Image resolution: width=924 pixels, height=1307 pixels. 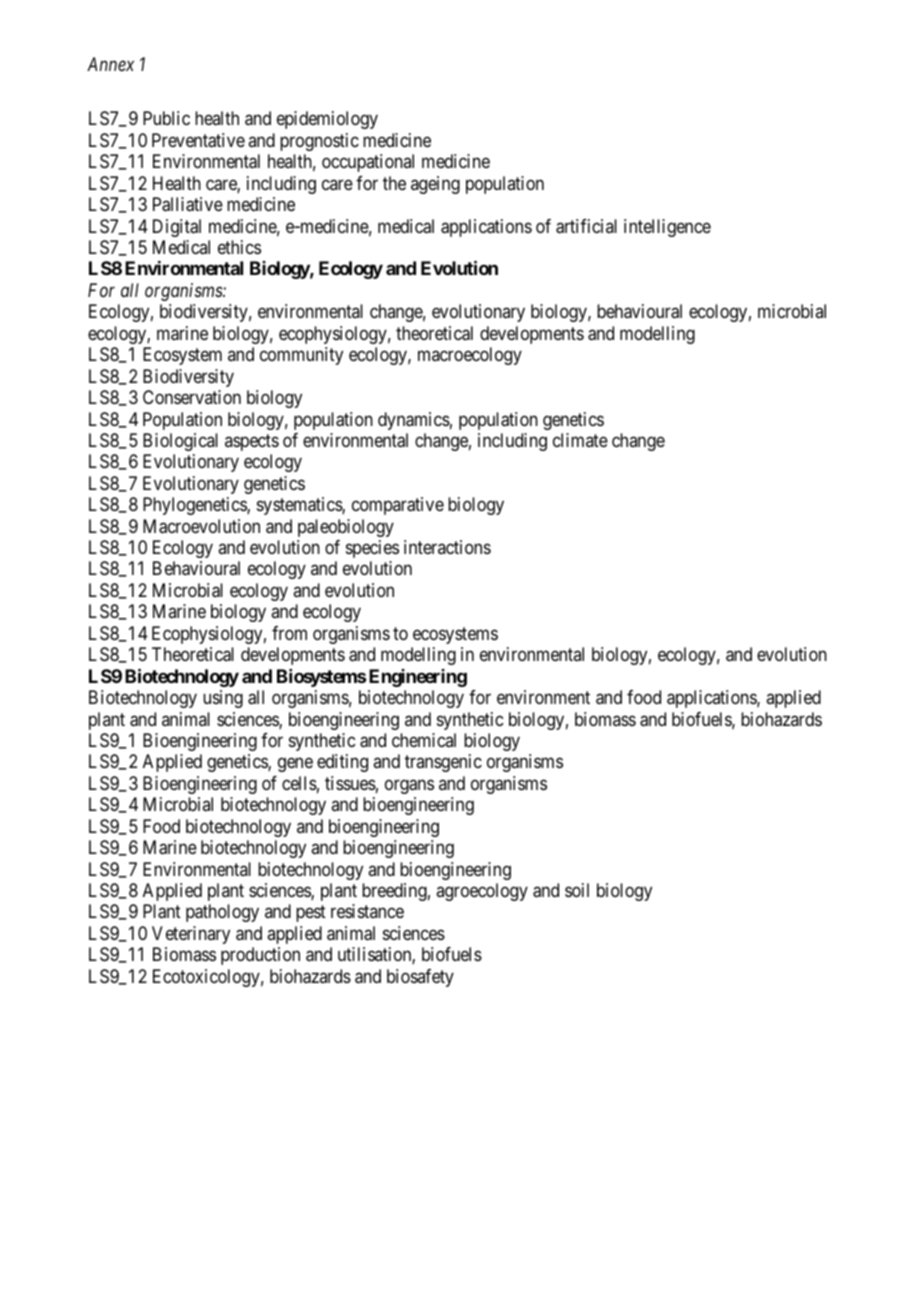 What do you see at coordinates (327, 120) in the screenshot?
I see `epidemiology` at bounding box center [327, 120].
